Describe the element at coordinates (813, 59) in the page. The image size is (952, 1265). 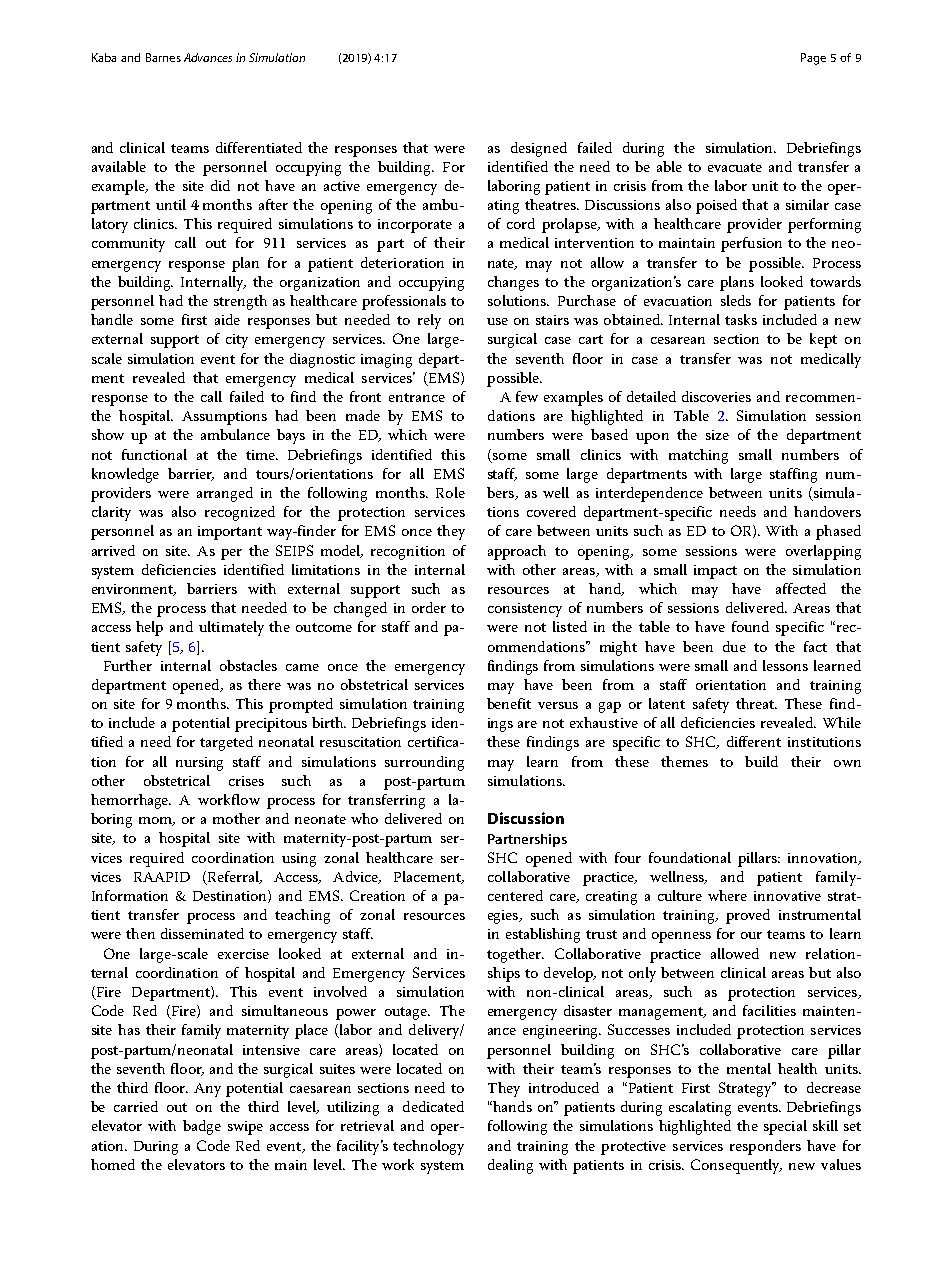
I see `Page` at that location.
